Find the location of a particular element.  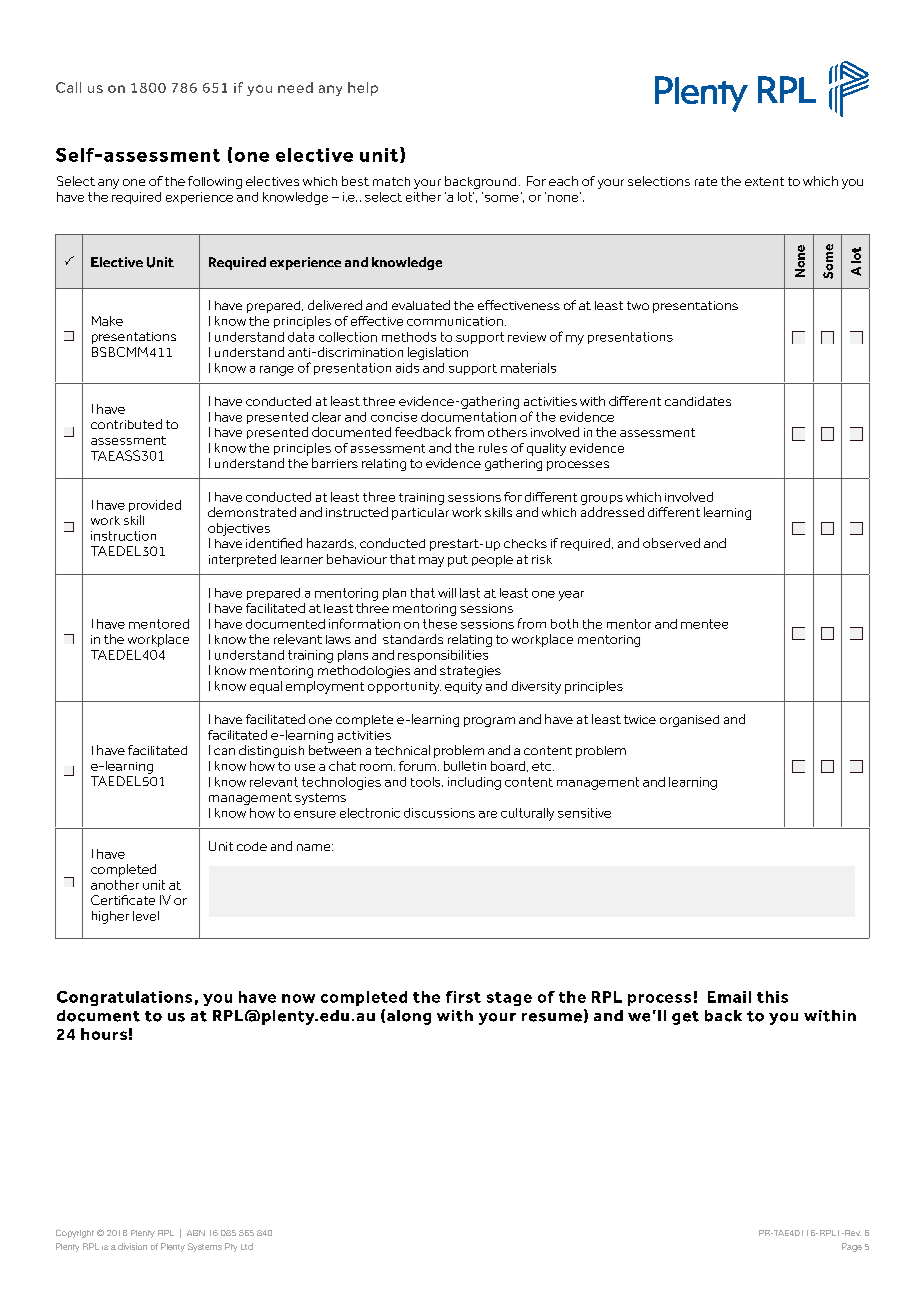

Make is located at coordinates (107, 321).
